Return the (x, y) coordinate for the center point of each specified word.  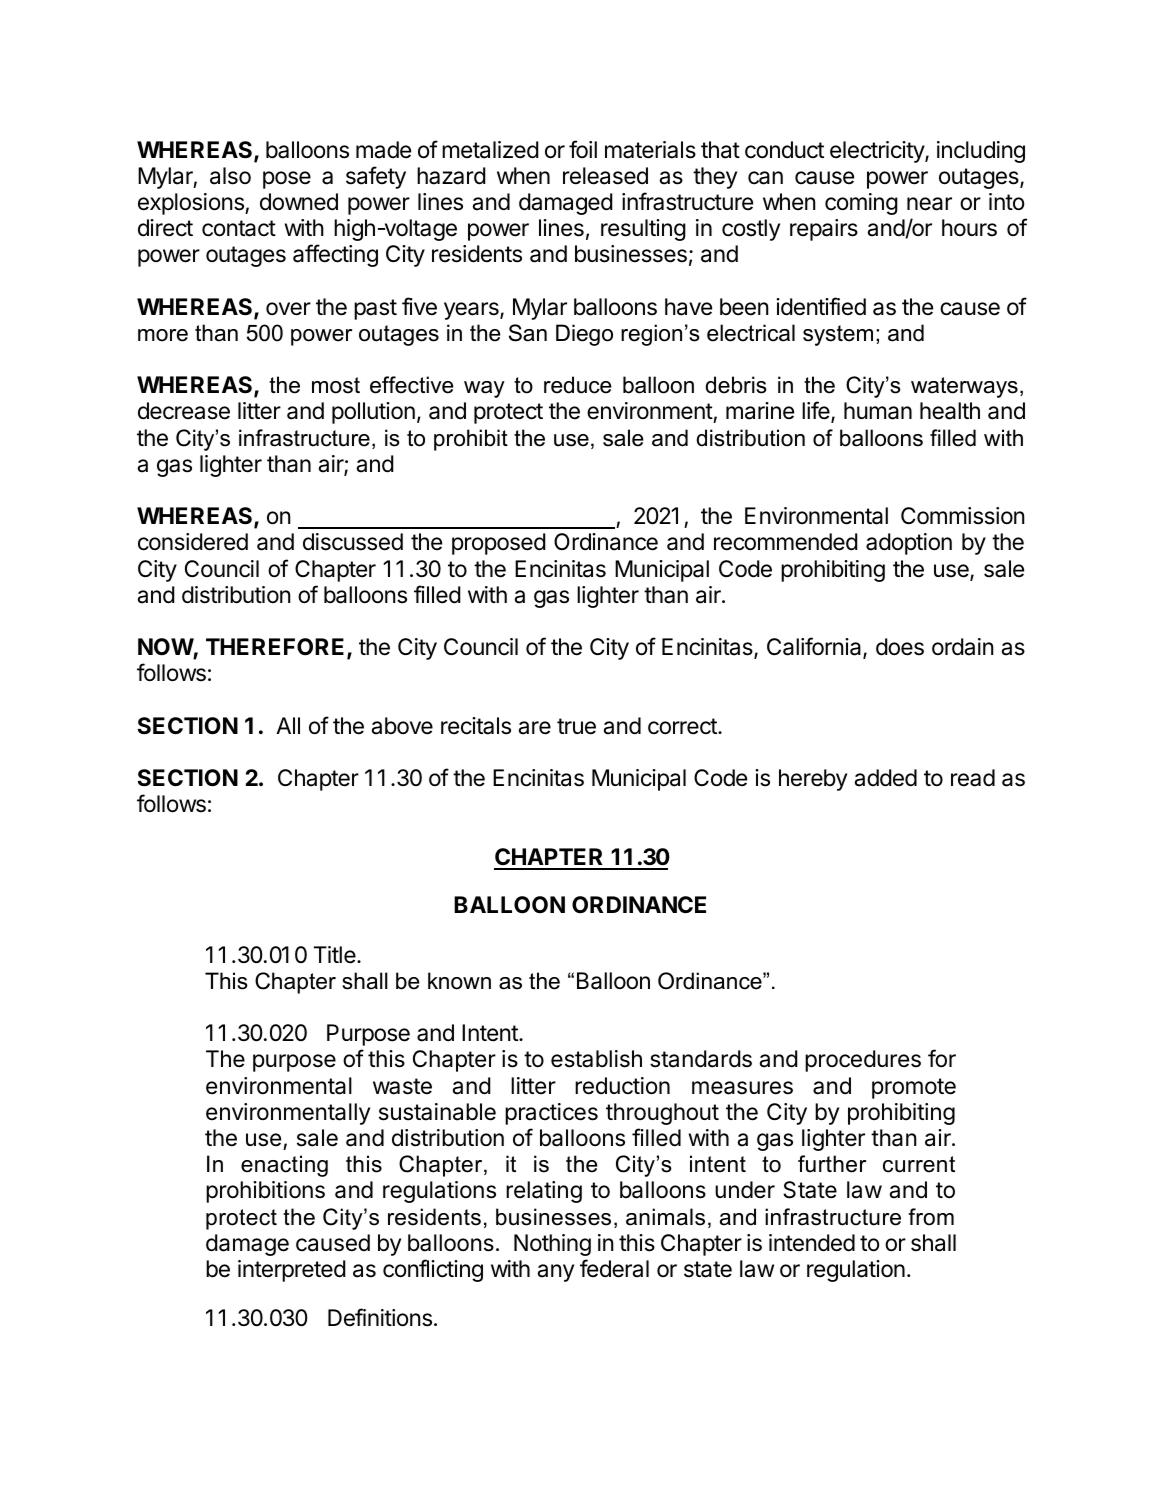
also (230, 176)
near (929, 204)
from (931, 1217)
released (605, 176)
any (555, 1273)
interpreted (292, 1271)
